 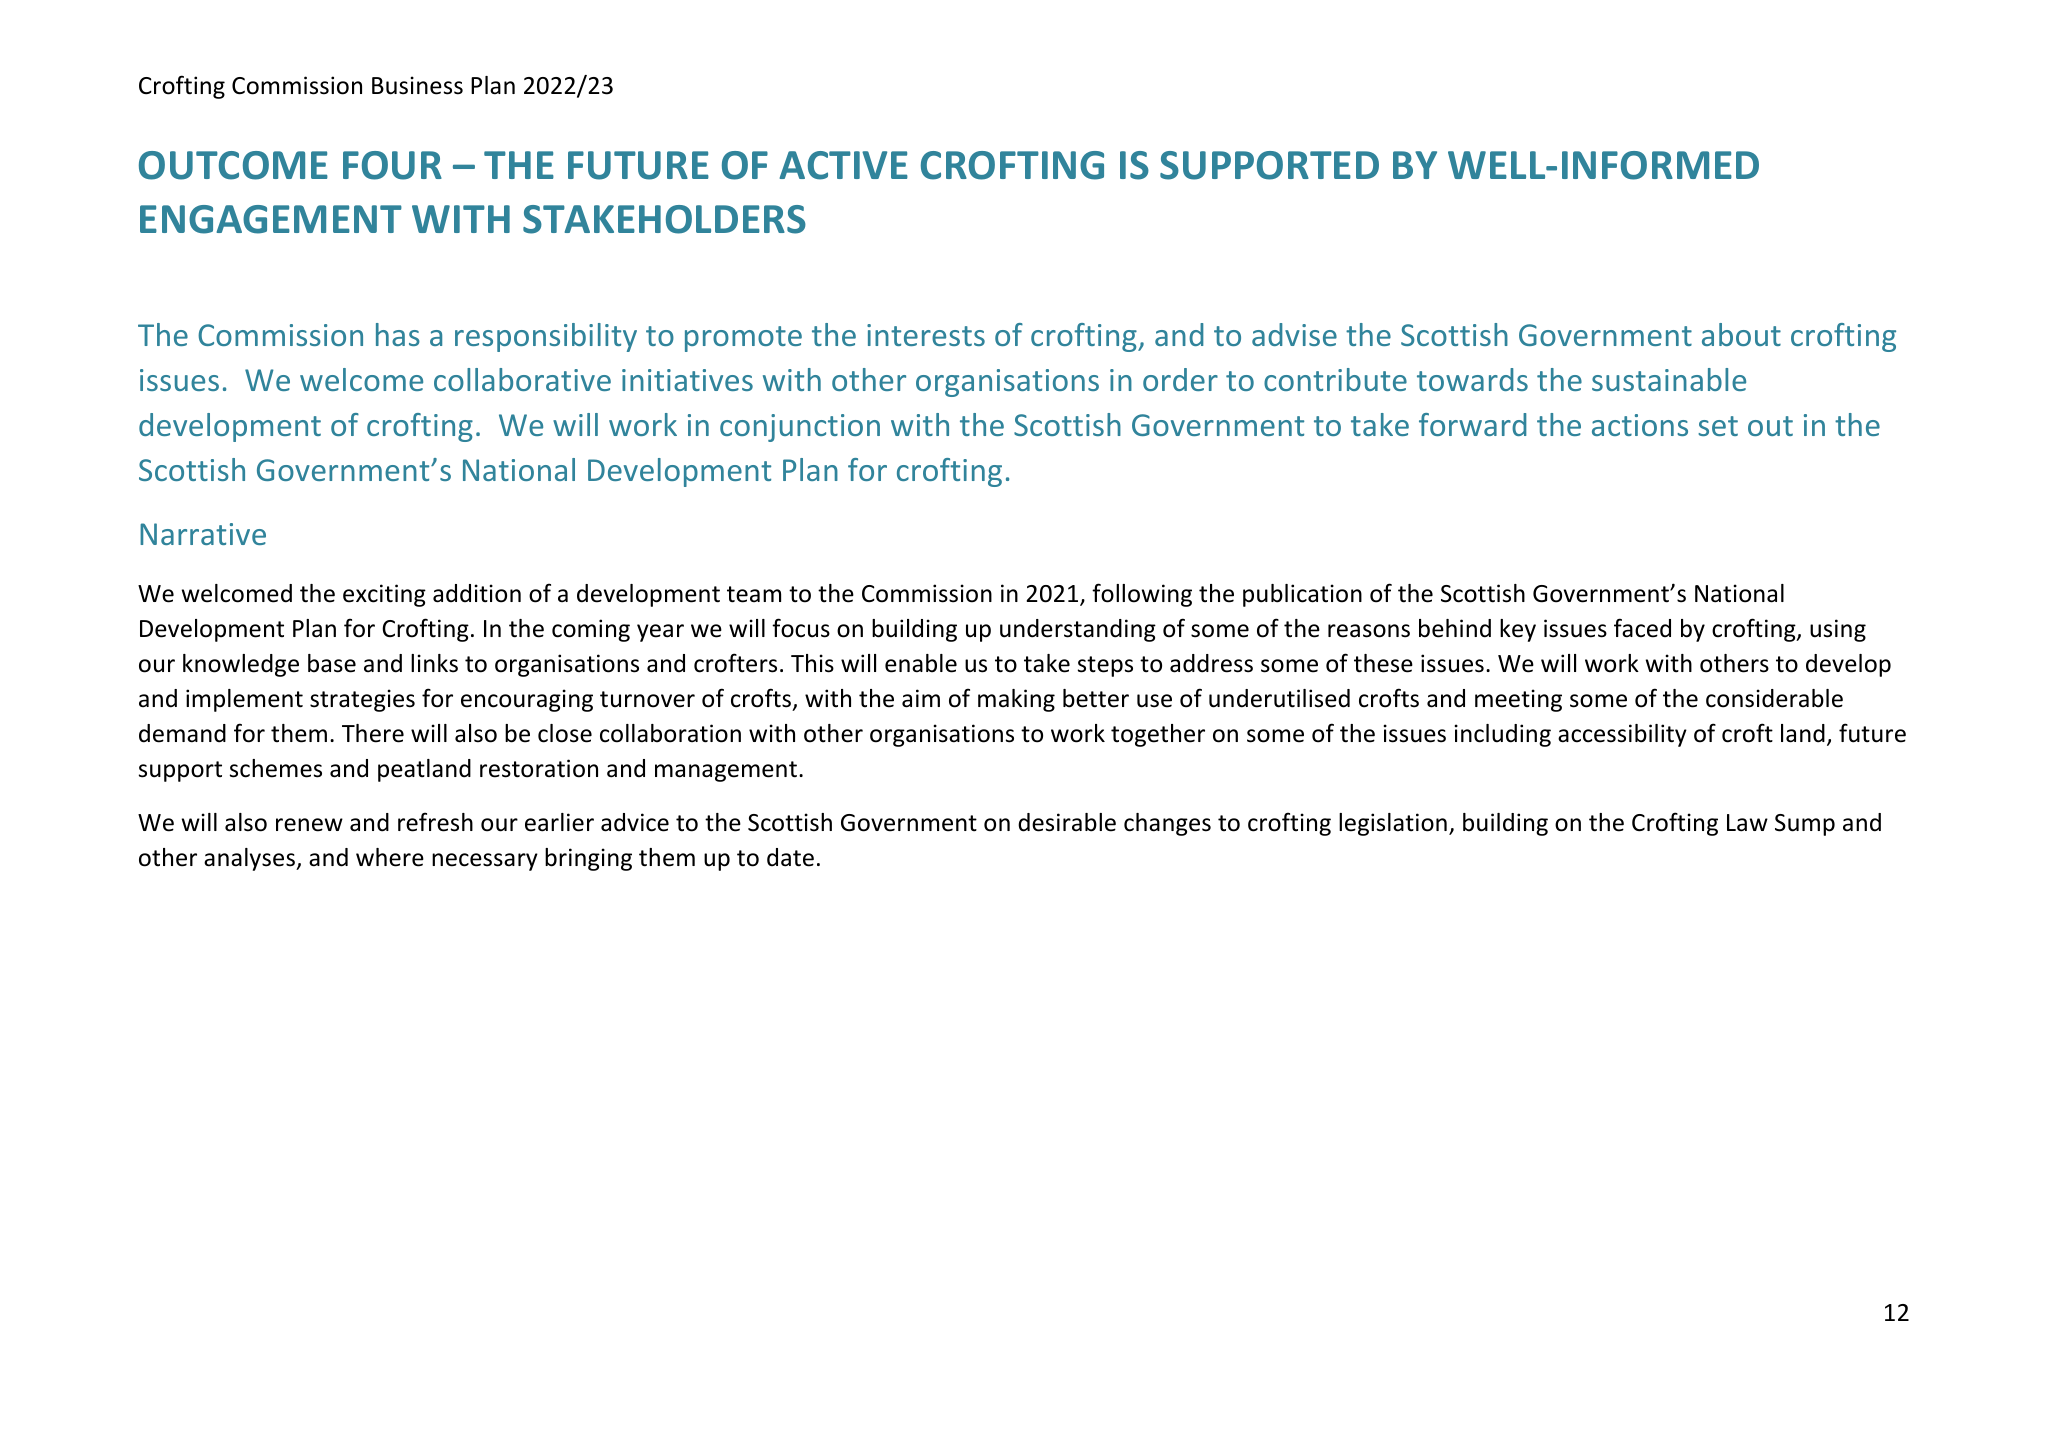 I want to click on has, so click(x=398, y=334).
